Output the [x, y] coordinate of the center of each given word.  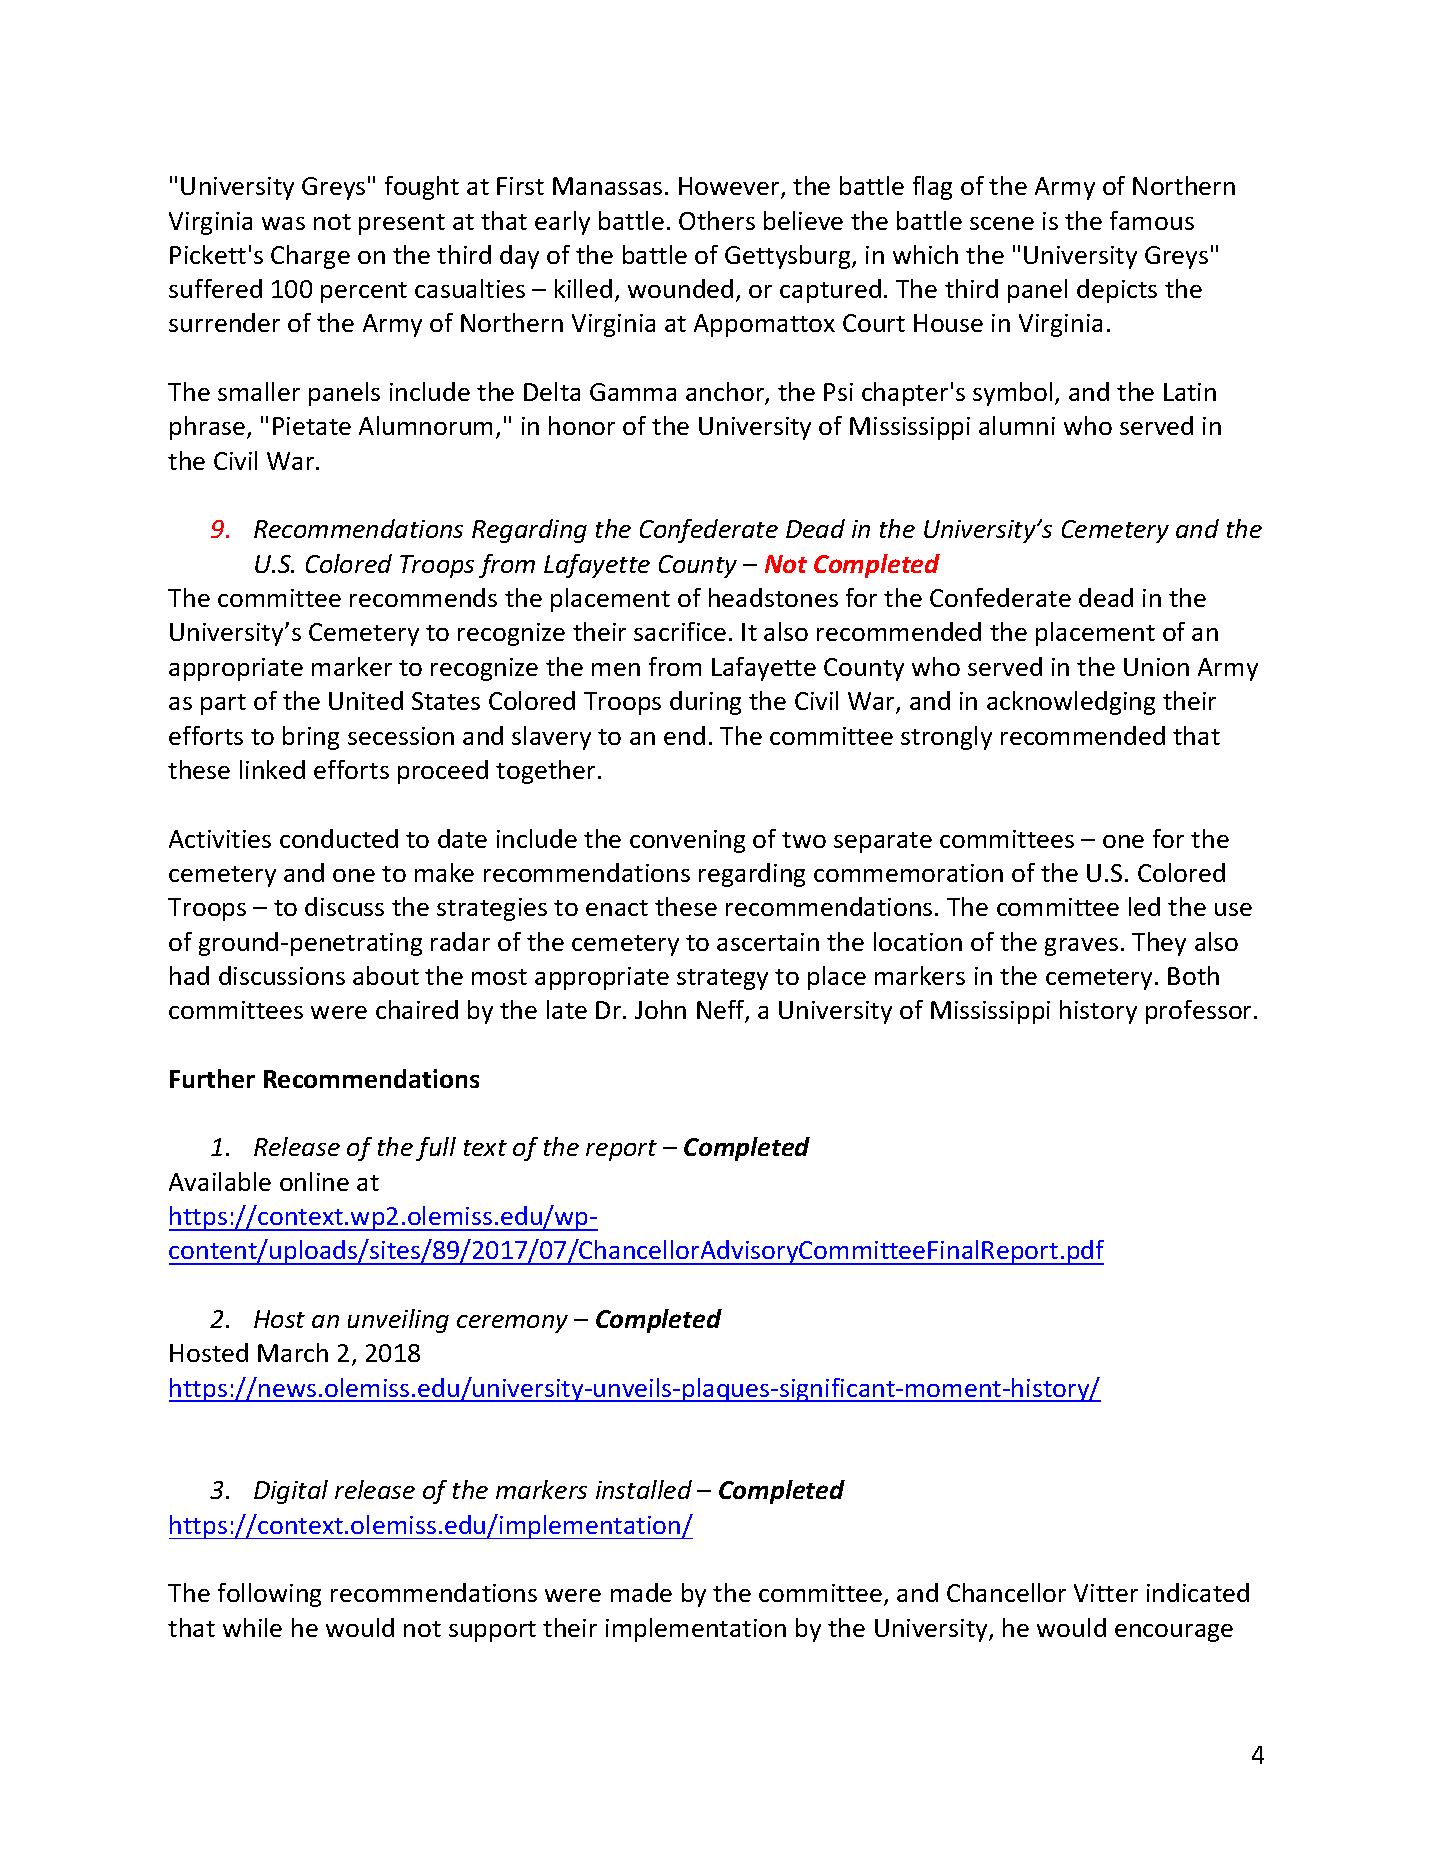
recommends [423, 597]
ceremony [512, 1324]
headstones [773, 597]
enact [617, 908]
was [283, 223]
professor [1200, 1012]
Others [717, 220]
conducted [339, 838]
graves [1081, 947]
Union [1156, 667]
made [641, 1592]
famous [1152, 220]
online [314, 1181]
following [269, 1595]
